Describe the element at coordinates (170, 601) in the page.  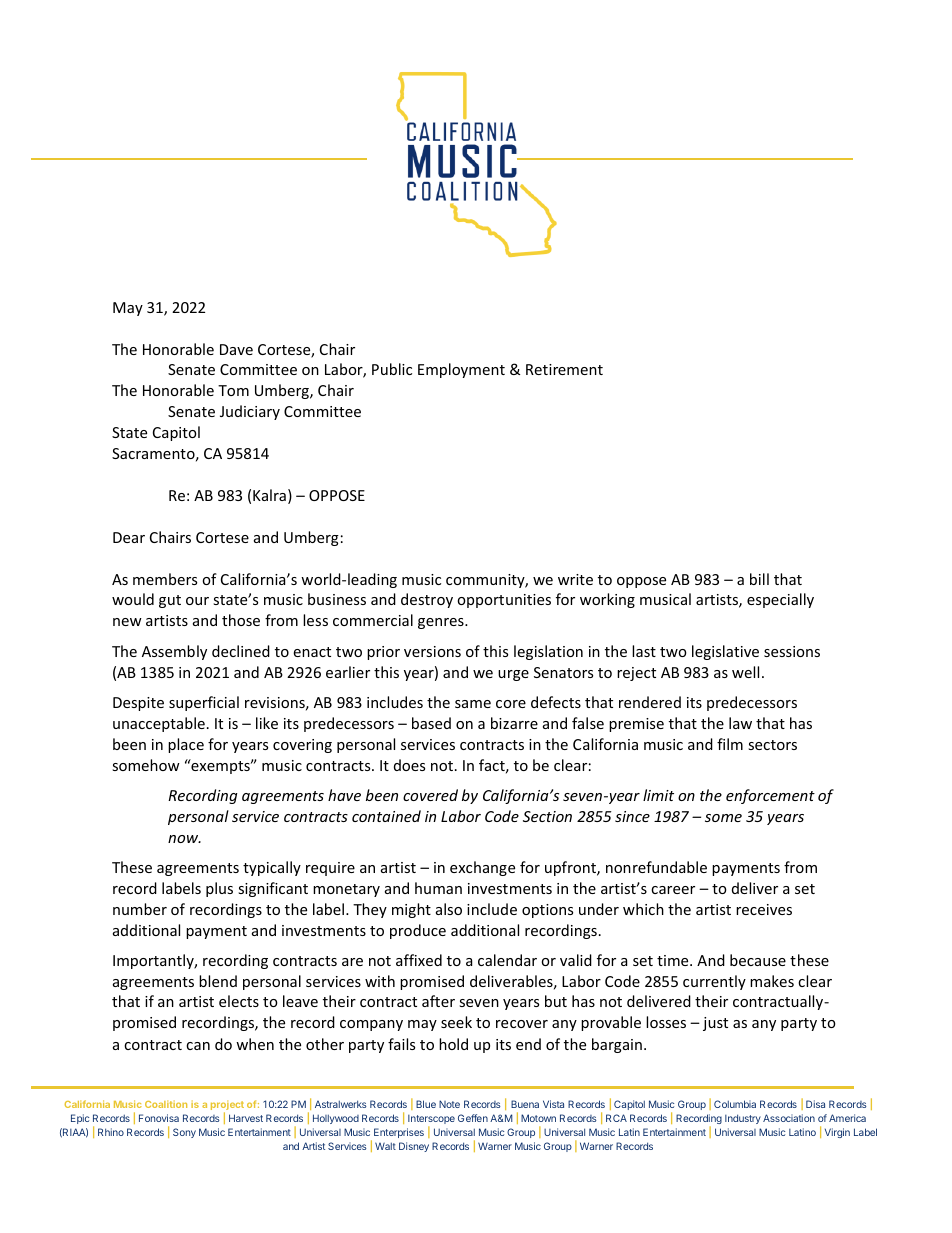
I see `gut` at that location.
